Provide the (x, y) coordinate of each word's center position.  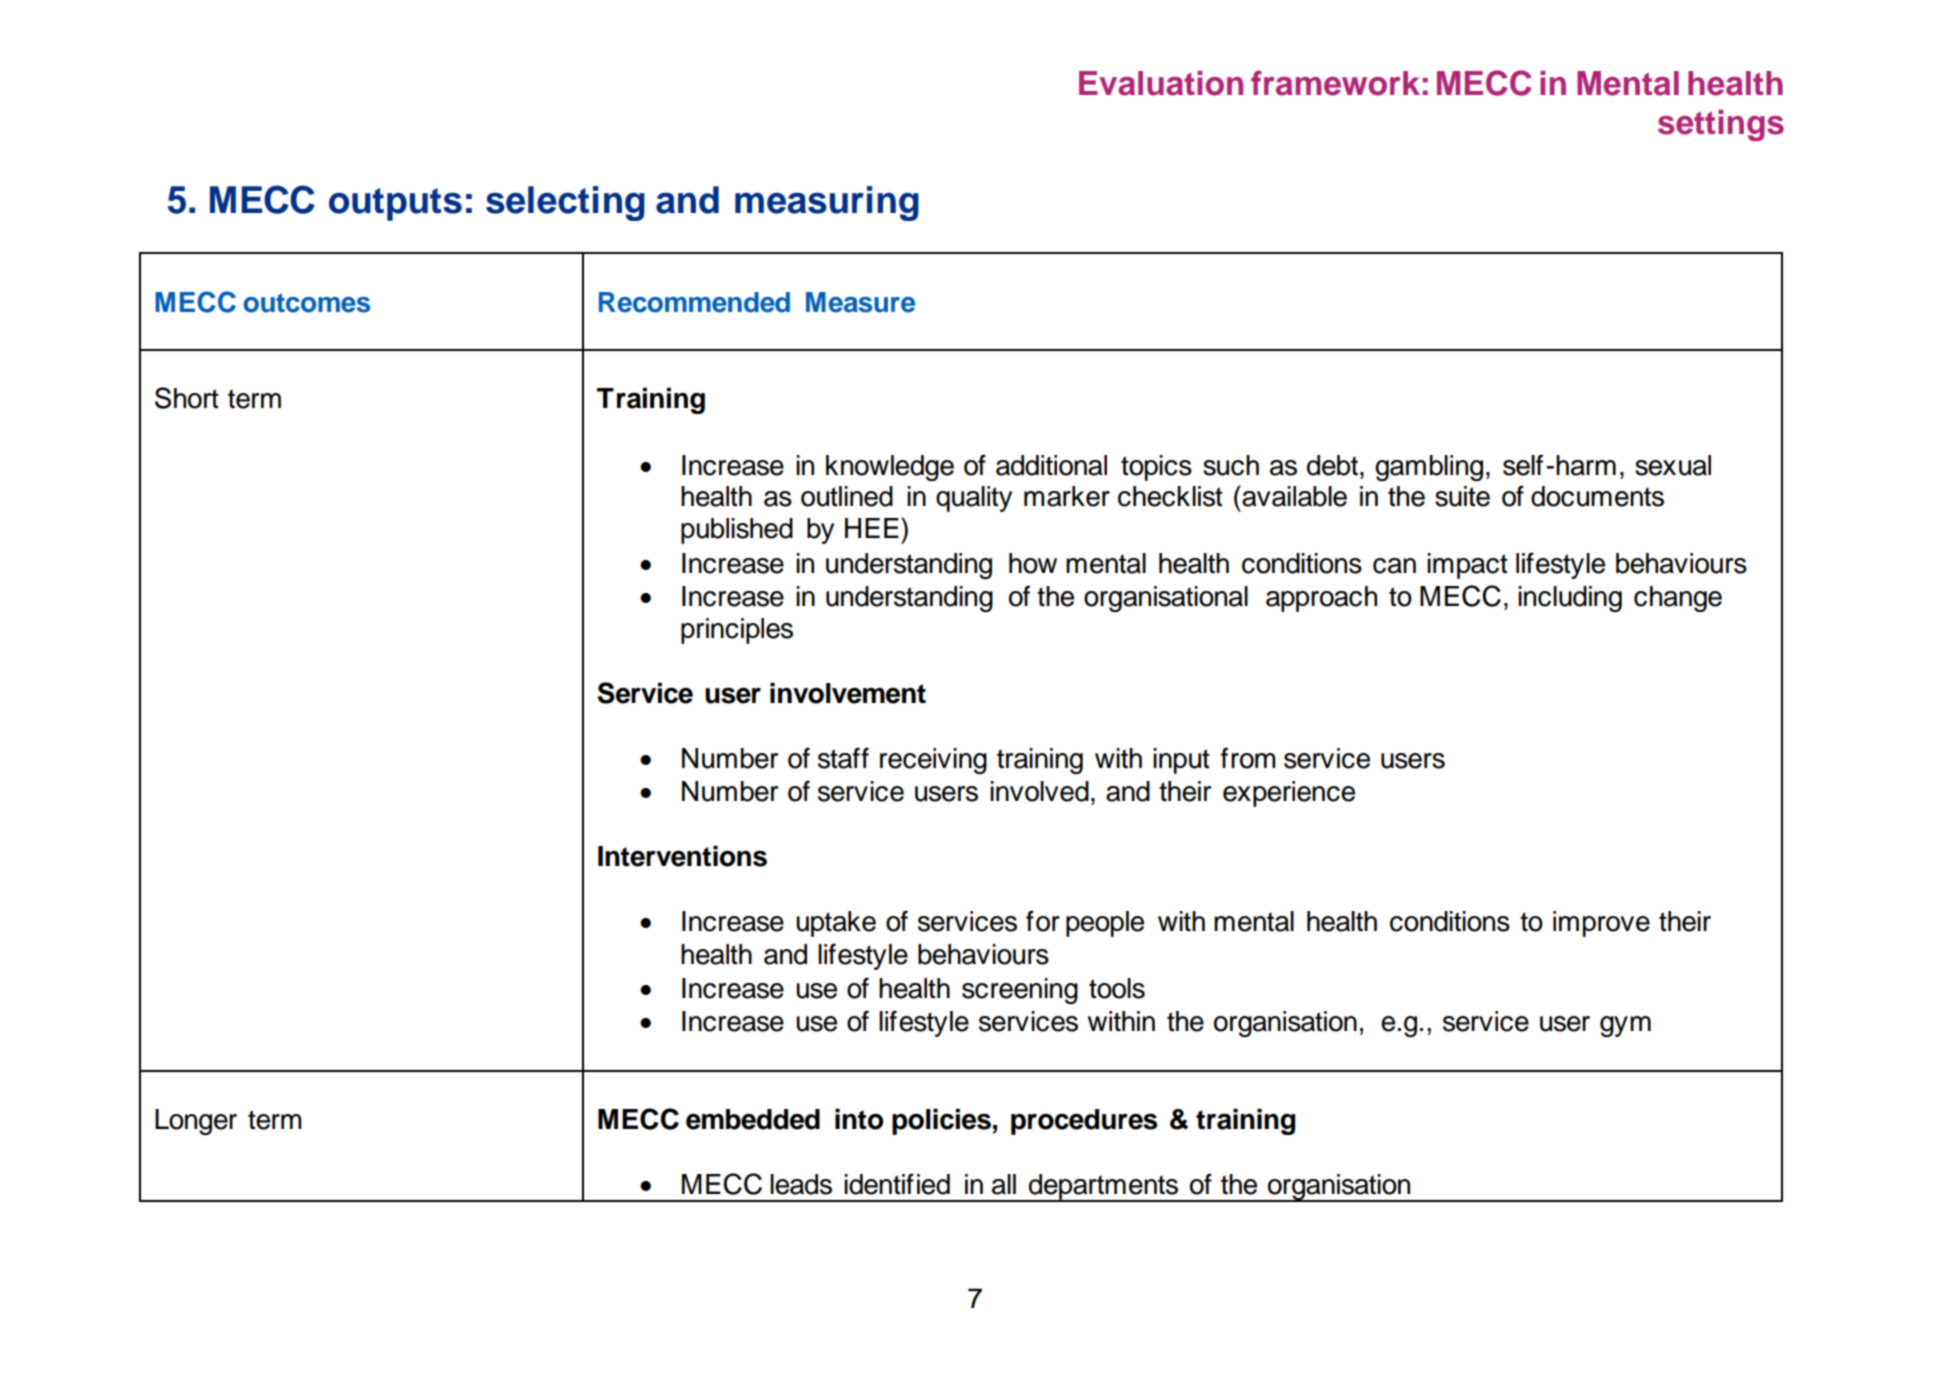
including (1570, 599)
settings (1721, 125)
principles (737, 631)
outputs (395, 204)
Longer (196, 1122)
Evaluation (1161, 83)
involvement (848, 693)
